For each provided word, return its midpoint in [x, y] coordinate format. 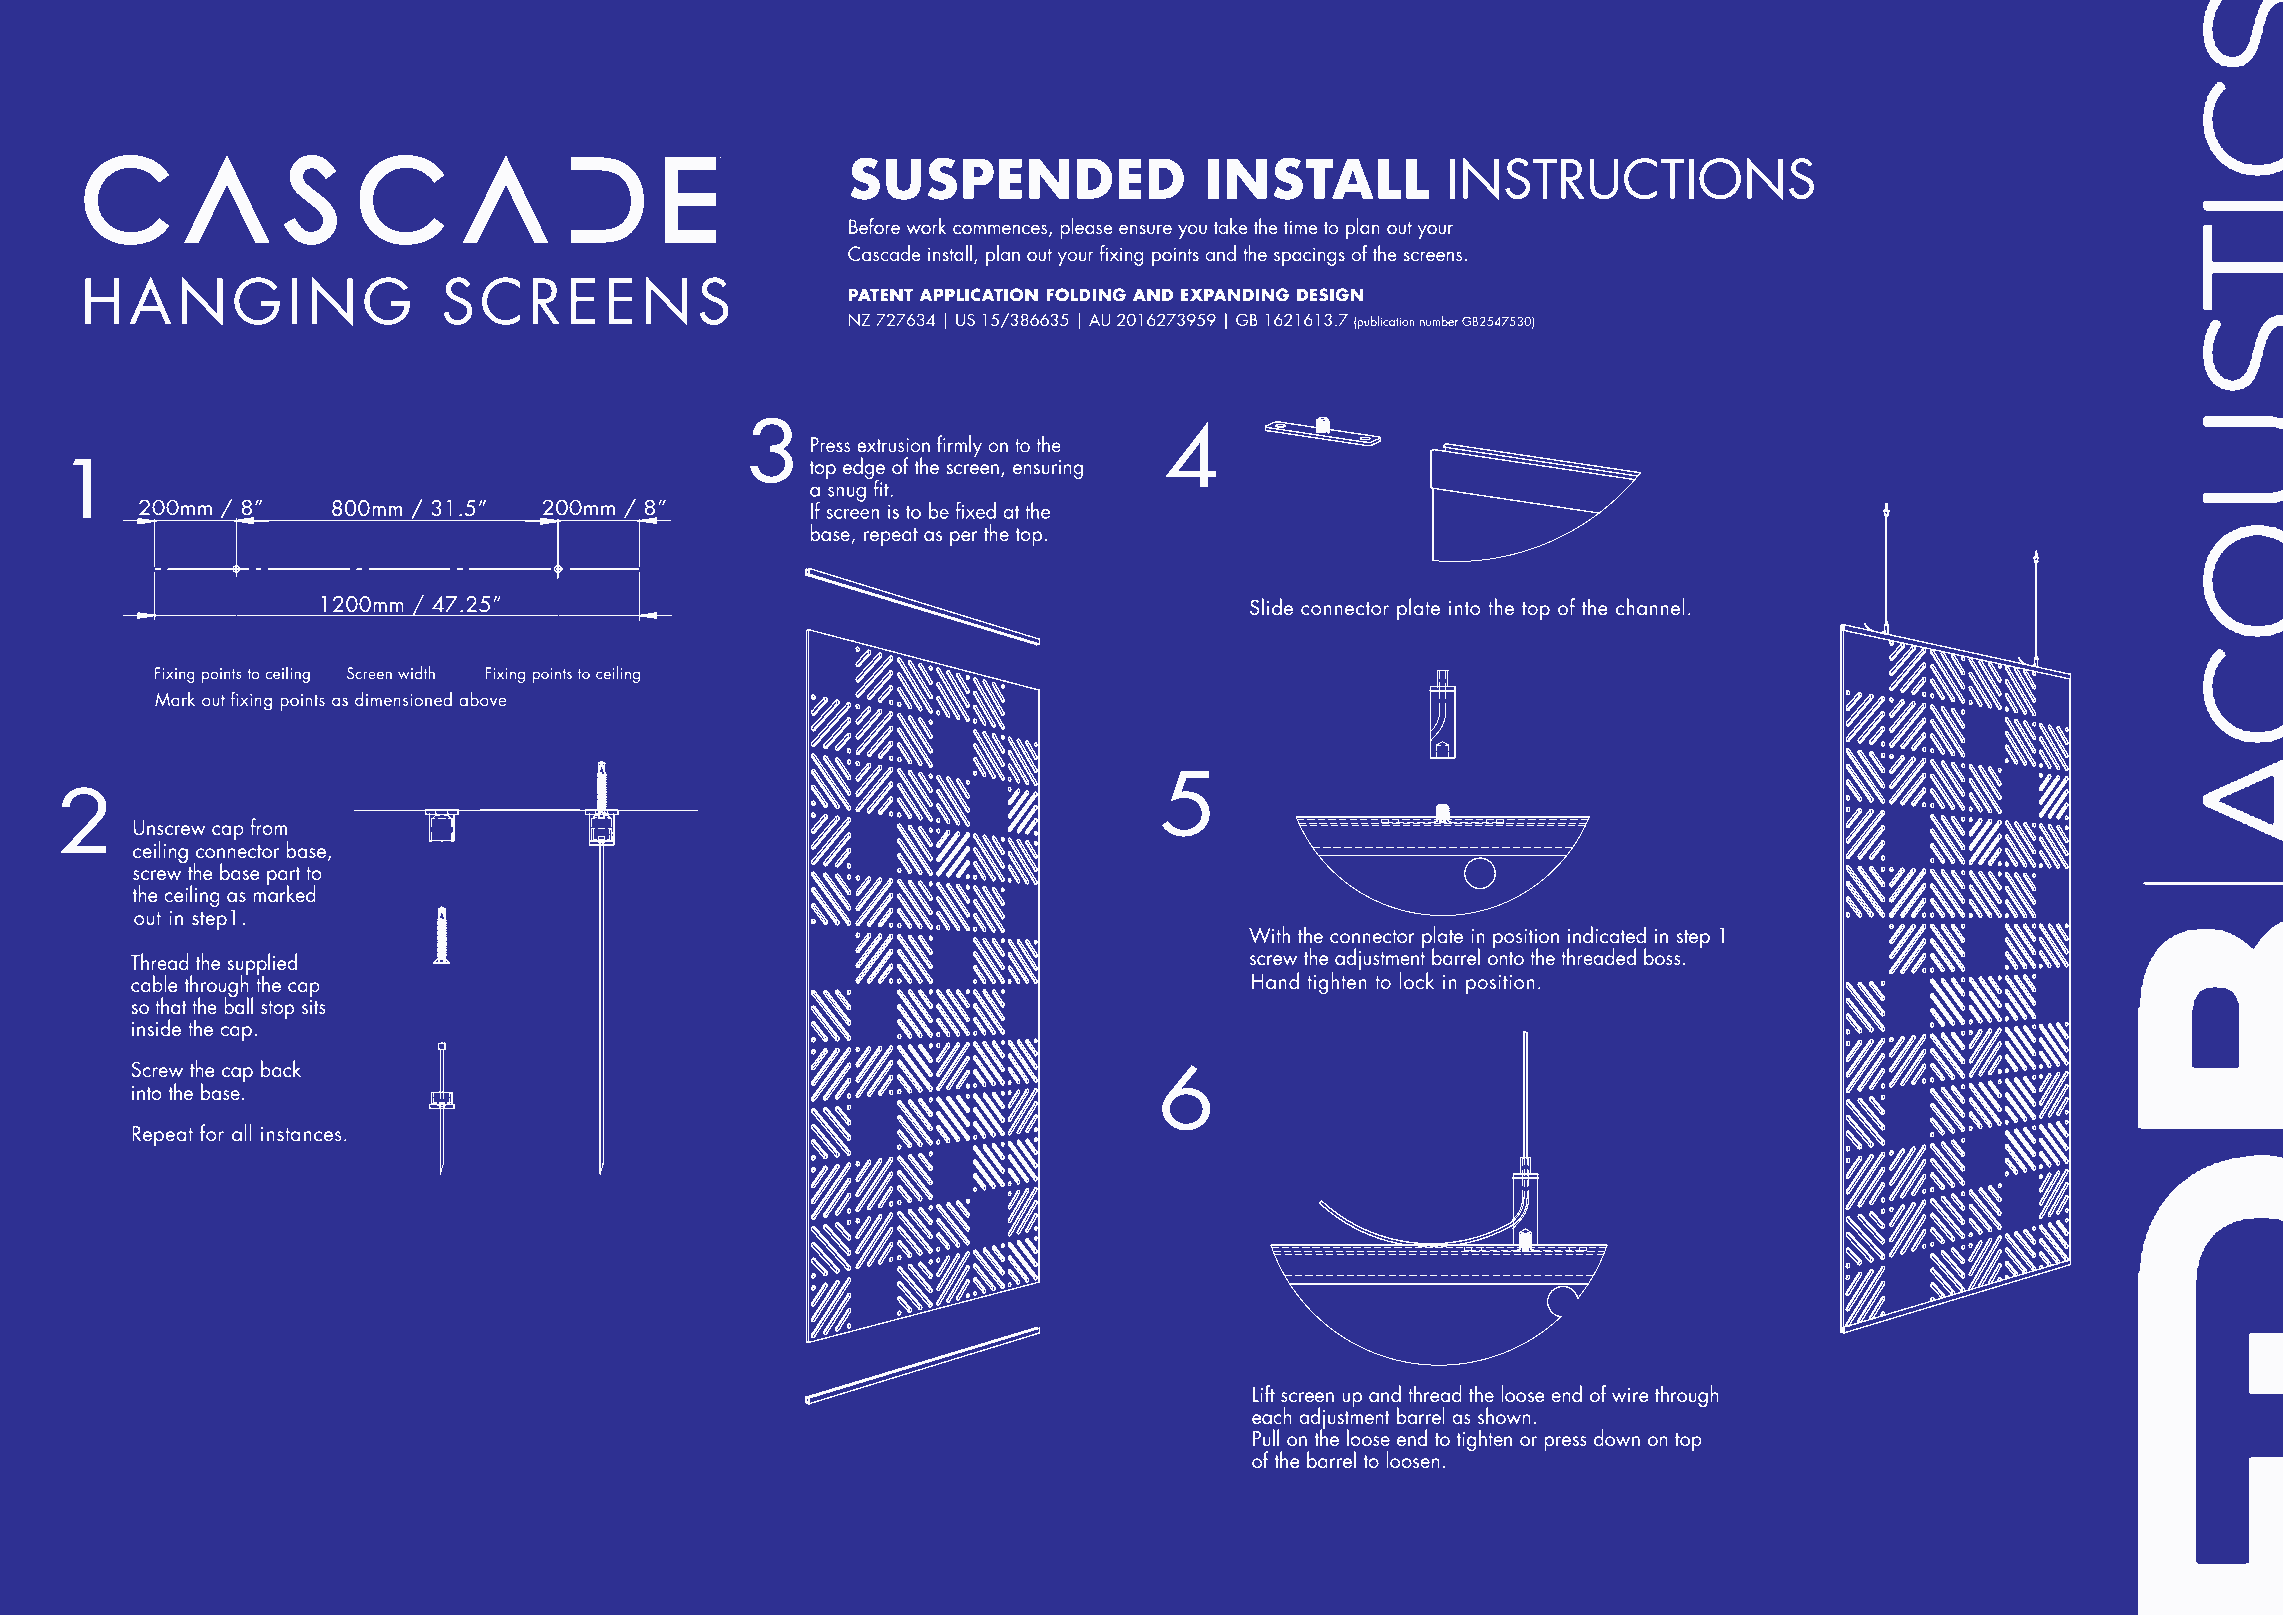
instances [301, 1134]
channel [1650, 606]
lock [1417, 980]
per [963, 539]
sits [314, 1007]
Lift [1264, 1393]
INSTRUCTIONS [1632, 178]
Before [874, 226]
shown [1504, 1415]
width [416, 672]
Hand [1275, 980]
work [926, 226]
